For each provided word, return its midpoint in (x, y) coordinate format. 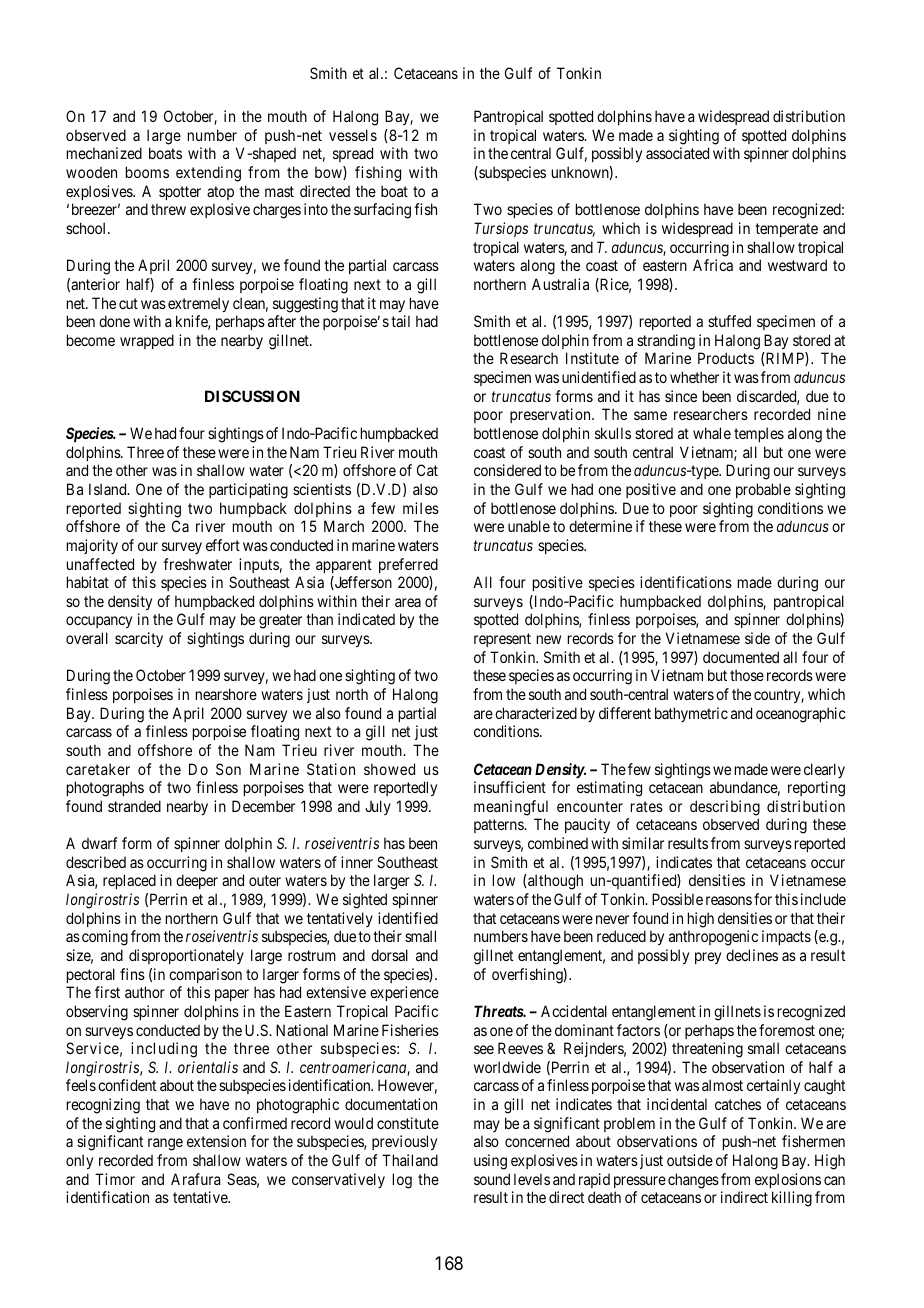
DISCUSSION (252, 396)
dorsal (389, 955)
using (490, 1162)
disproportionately (186, 956)
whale (712, 433)
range (165, 1144)
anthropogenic (713, 938)
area (408, 602)
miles (421, 508)
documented (741, 657)
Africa (713, 265)
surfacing (382, 211)
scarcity (139, 639)
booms (147, 172)
